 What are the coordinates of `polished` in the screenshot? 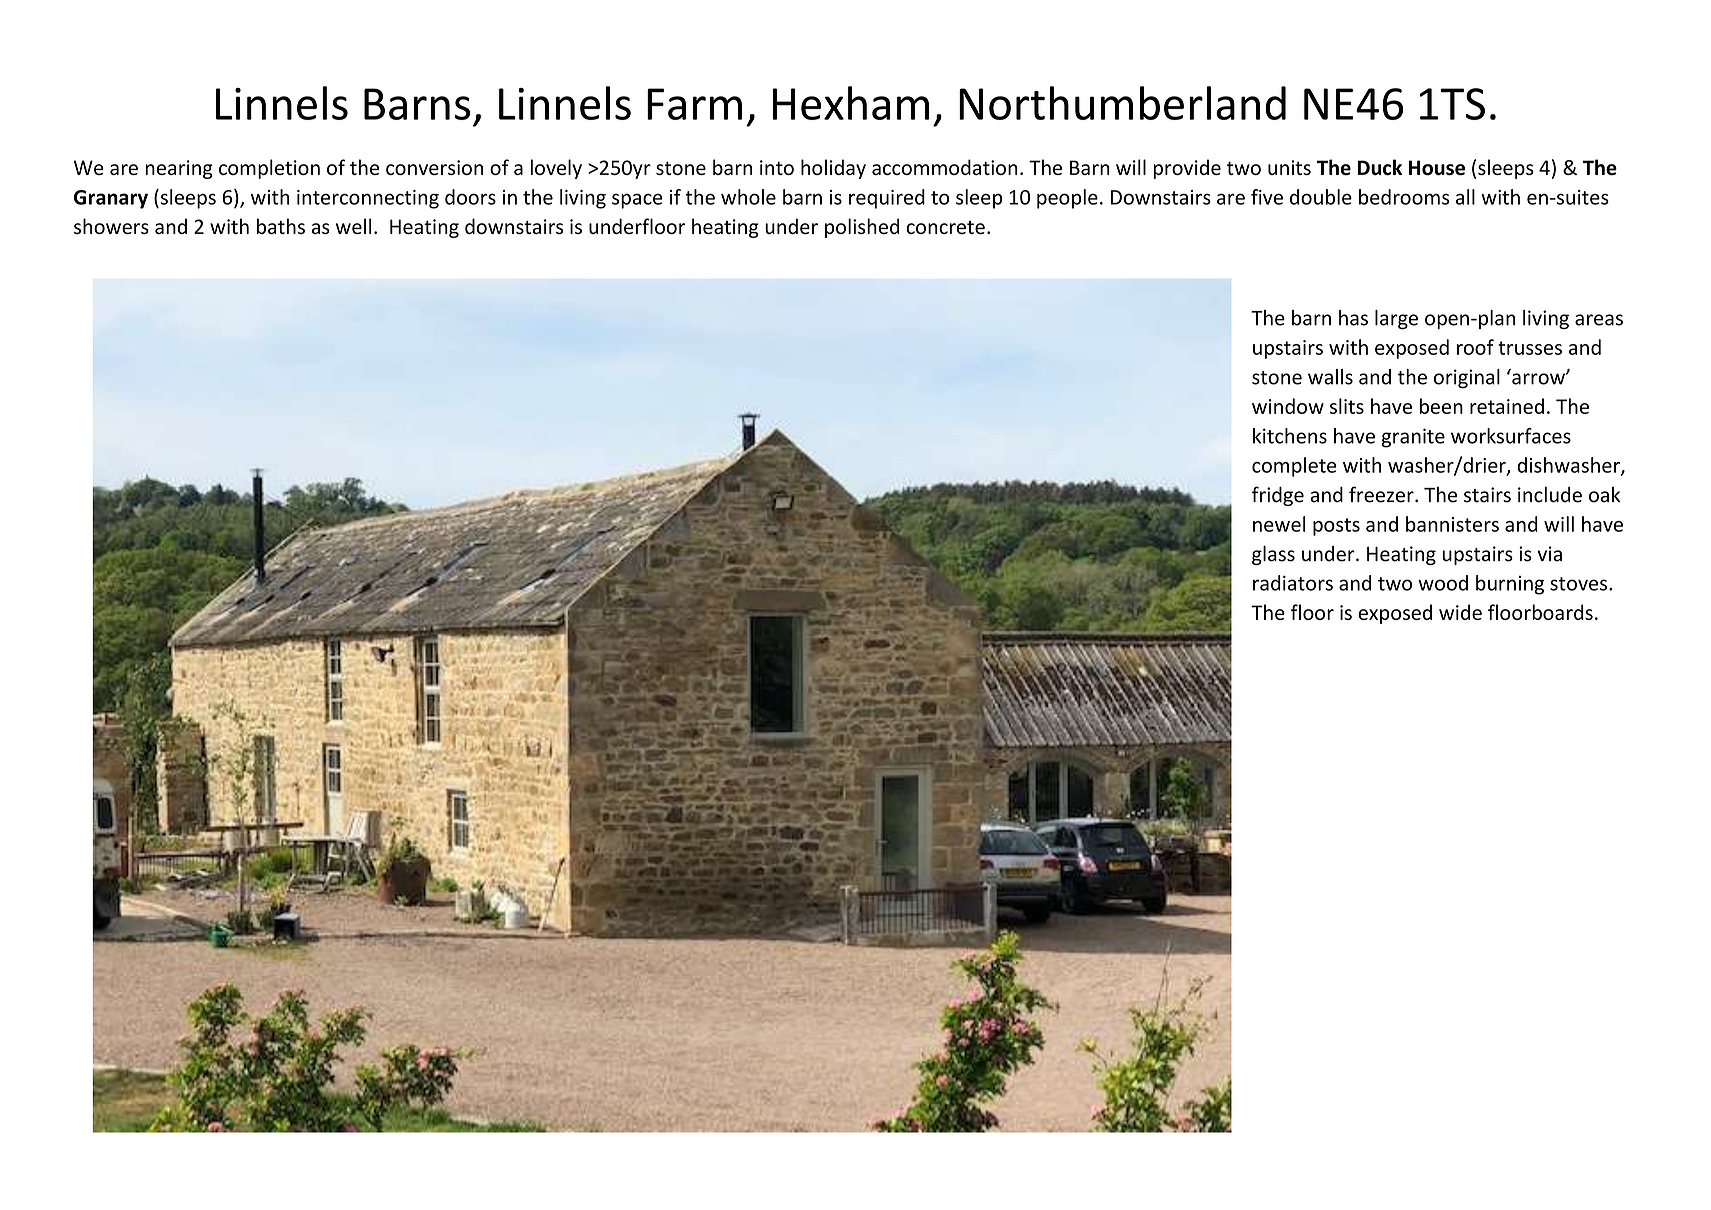 It's located at (862, 228).
